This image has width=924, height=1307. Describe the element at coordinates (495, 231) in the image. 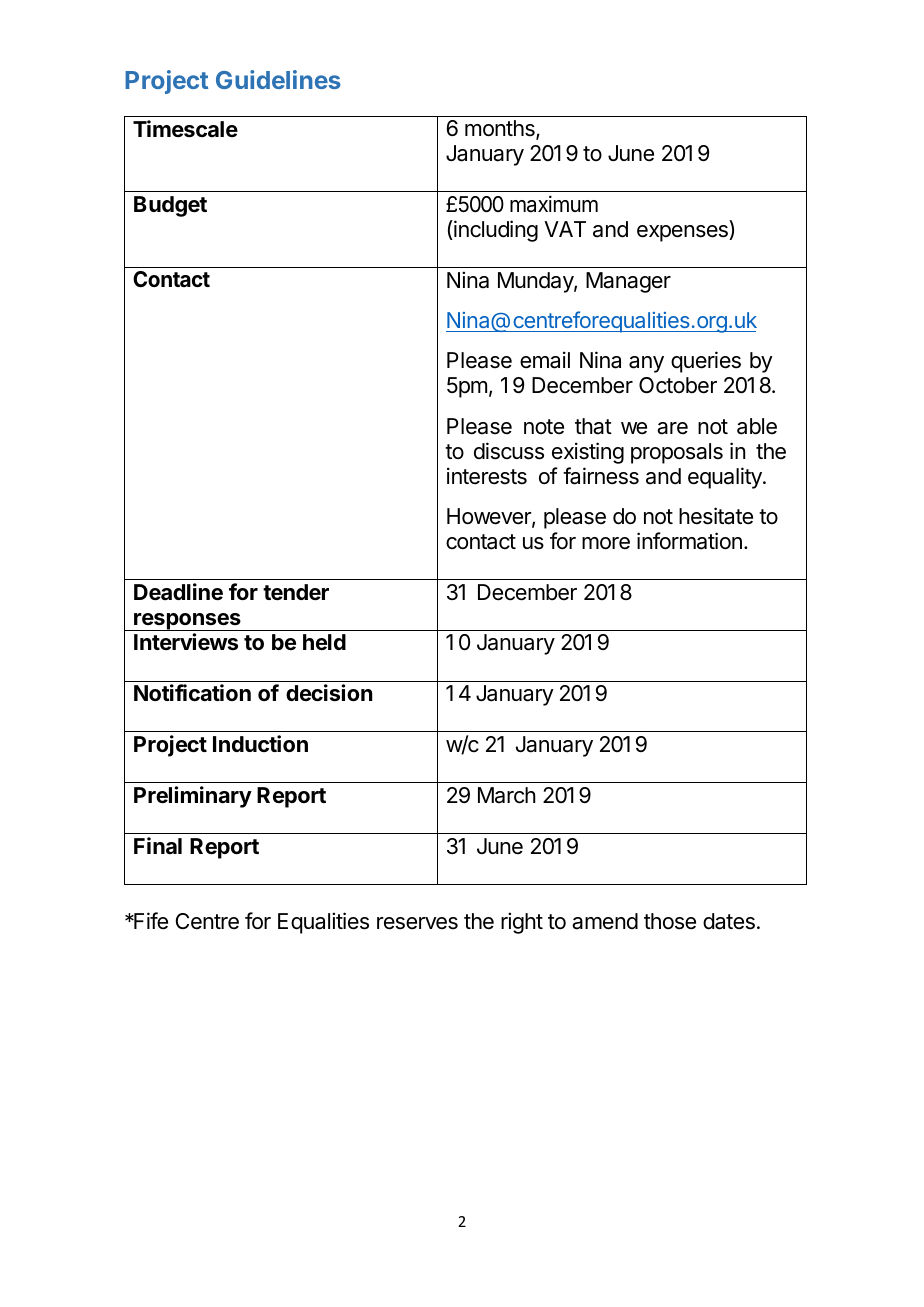

I see `including` at that location.
